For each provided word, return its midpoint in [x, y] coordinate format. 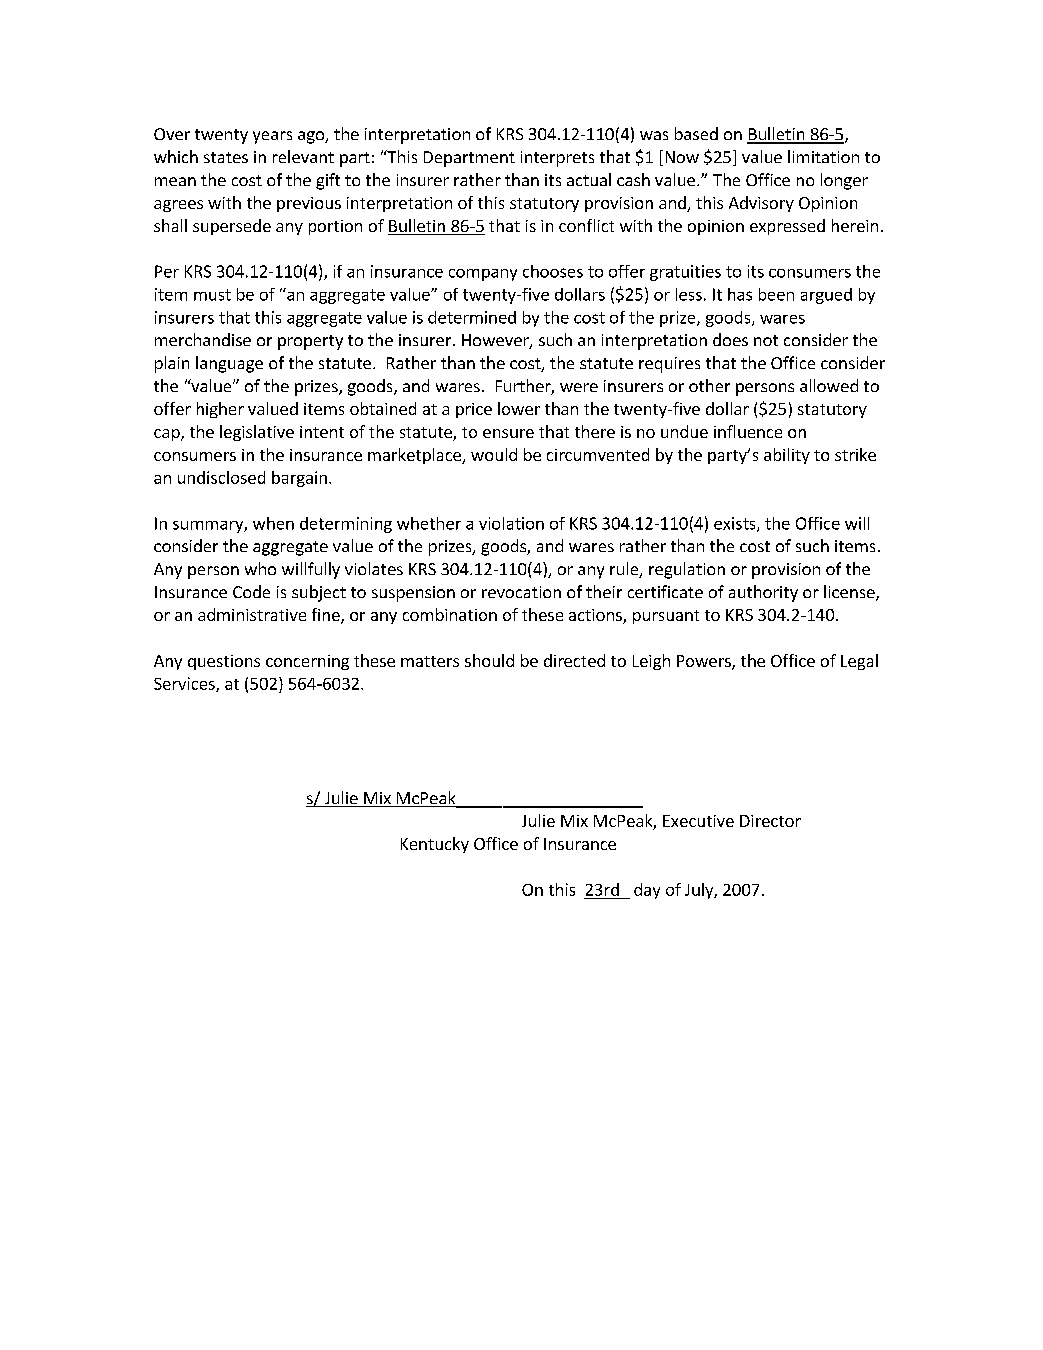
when [273, 523]
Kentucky [435, 845]
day [647, 891]
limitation [823, 156]
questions [224, 662]
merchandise [203, 339]
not [766, 340]
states [226, 157]
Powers [705, 662]
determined [472, 317]
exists [736, 524]
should [489, 660]
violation [511, 523]
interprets [557, 159]
